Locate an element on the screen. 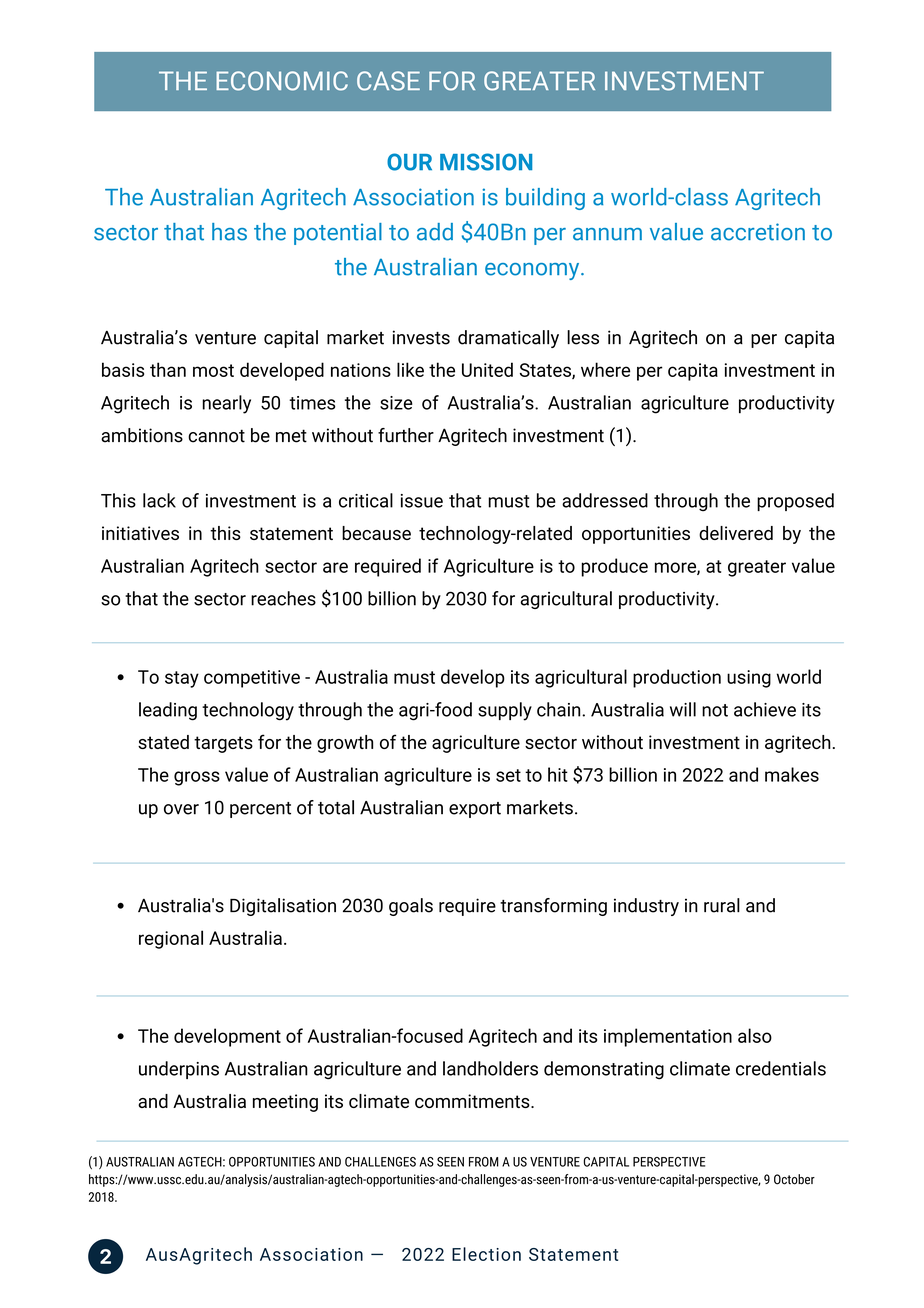 The image size is (924, 1308). using is located at coordinates (749, 679).
